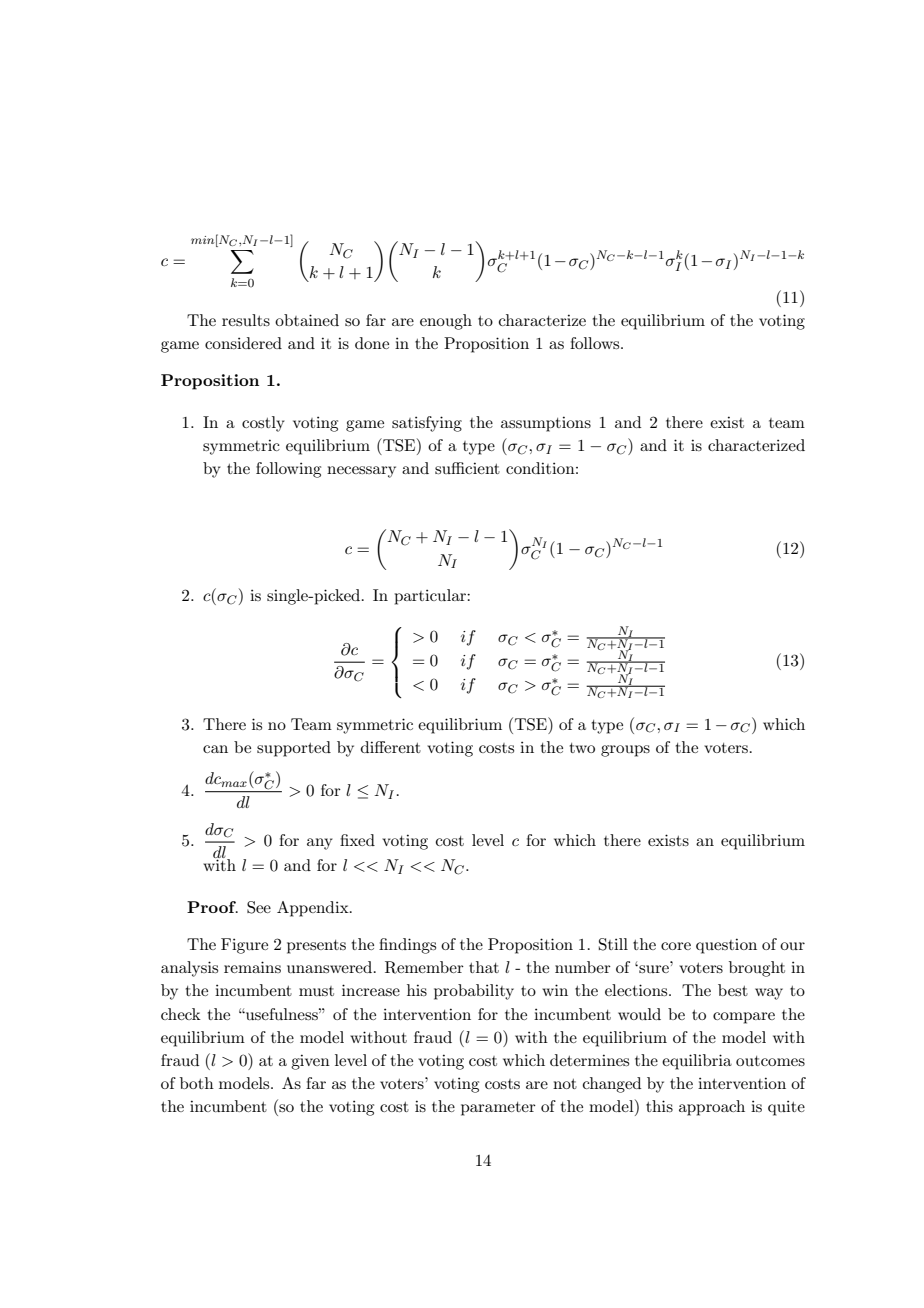 The width and height of the page is (924, 1308). What do you see at coordinates (546, 424) in the page?
I see `assumptions` at bounding box center [546, 424].
